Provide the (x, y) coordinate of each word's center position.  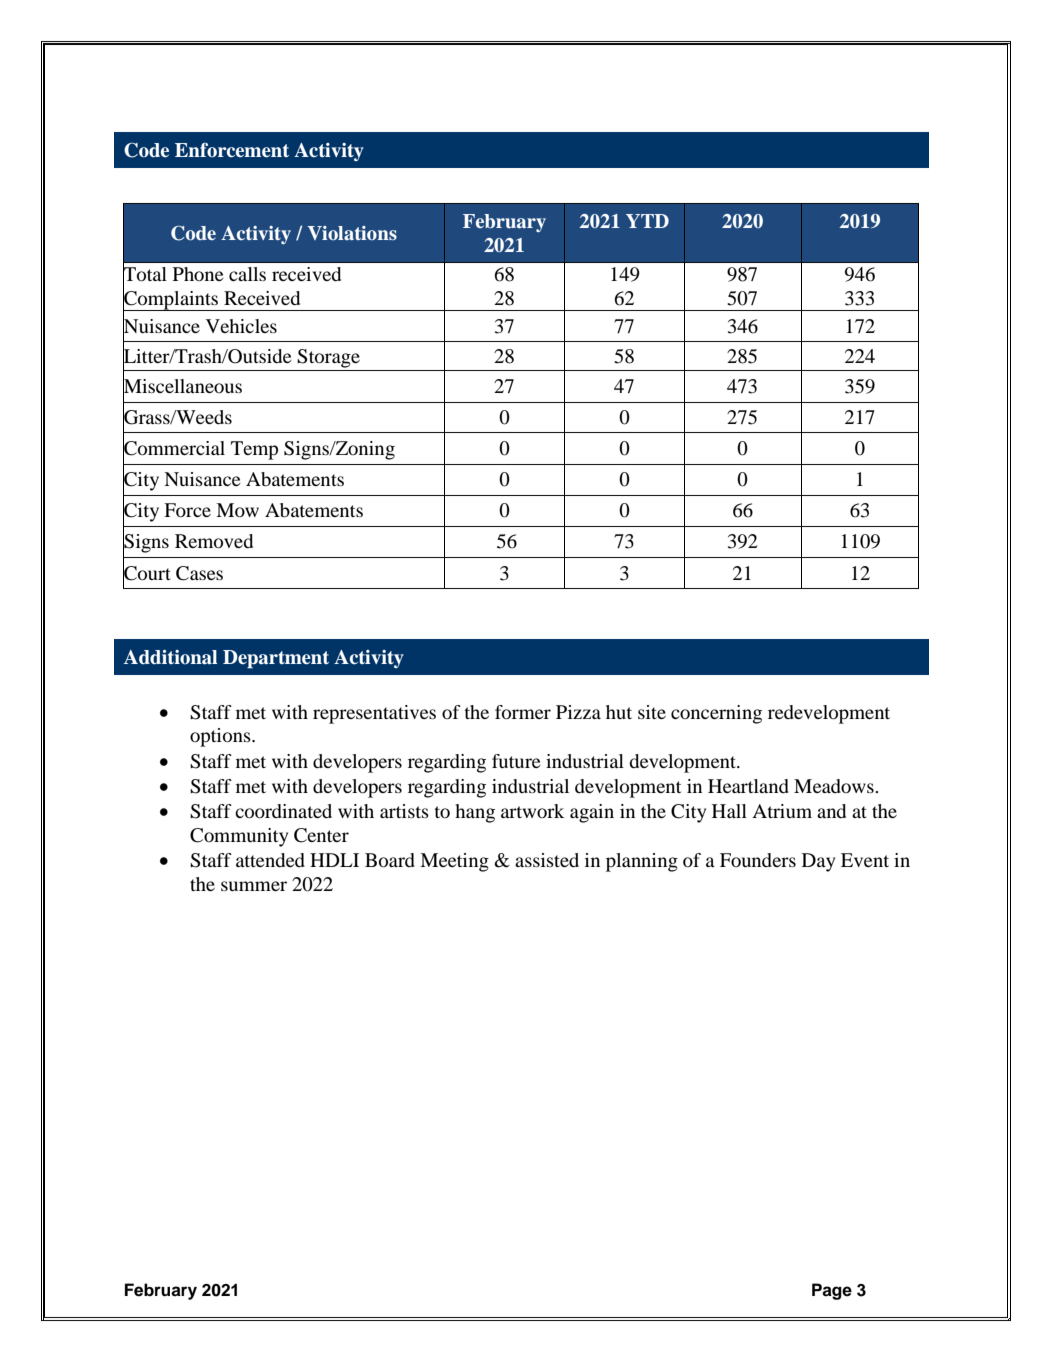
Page (832, 1291)
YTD (647, 221)
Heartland (748, 786)
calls (247, 274)
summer (254, 886)
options (221, 737)
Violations (352, 233)
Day (818, 862)
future (516, 761)
